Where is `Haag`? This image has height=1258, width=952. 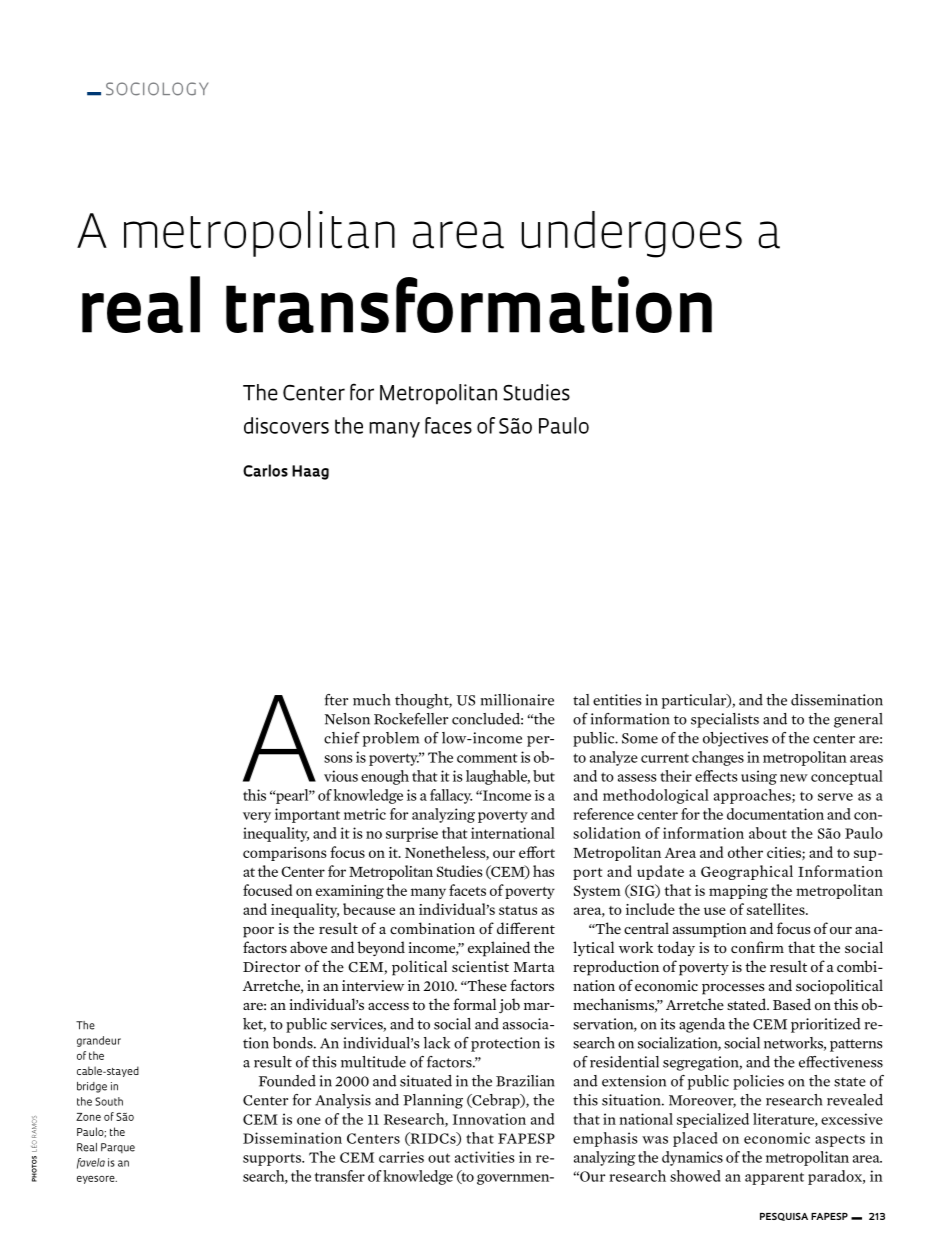
Haag is located at coordinates (310, 472).
